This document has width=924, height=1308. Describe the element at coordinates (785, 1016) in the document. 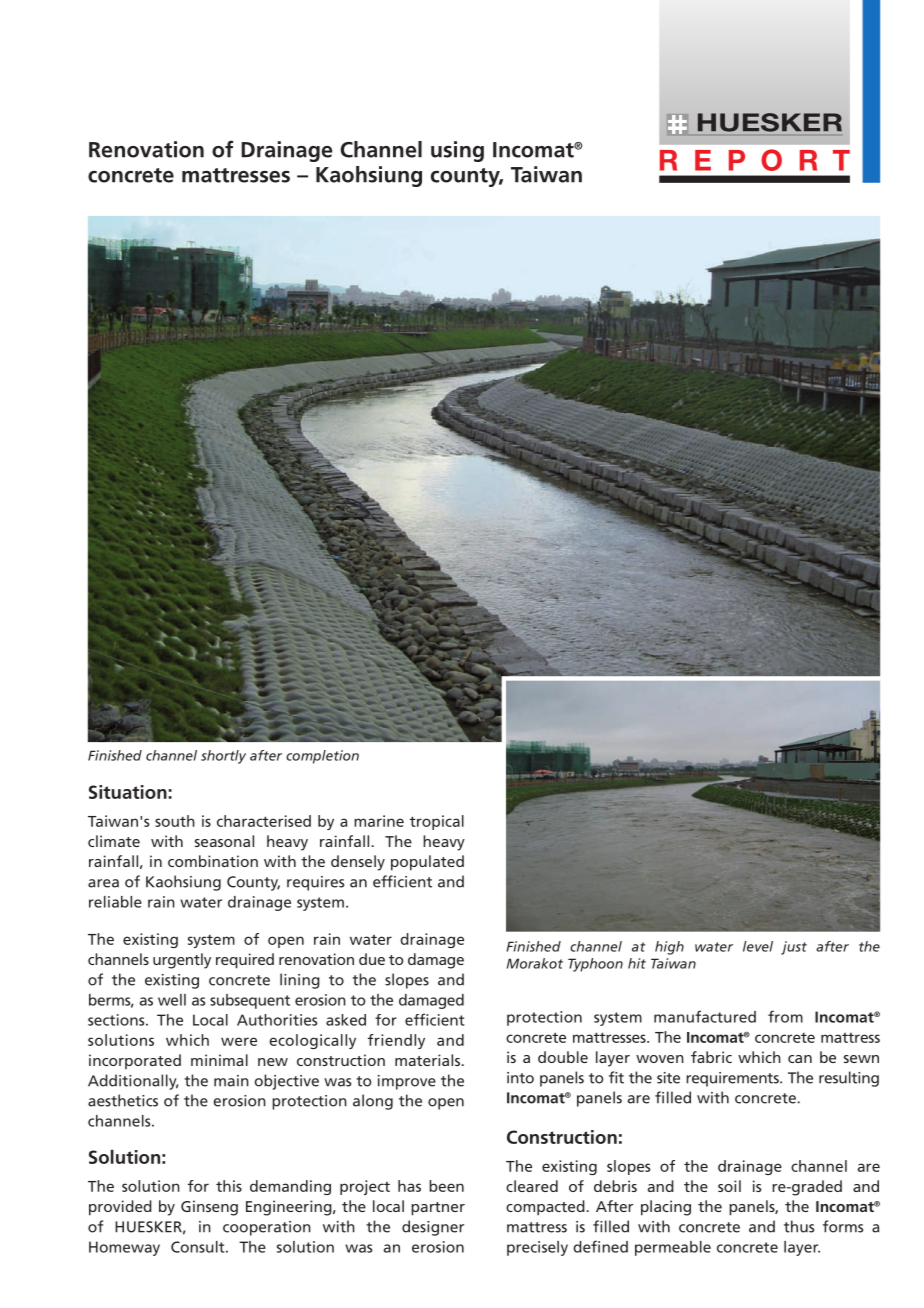

I see `from` at that location.
